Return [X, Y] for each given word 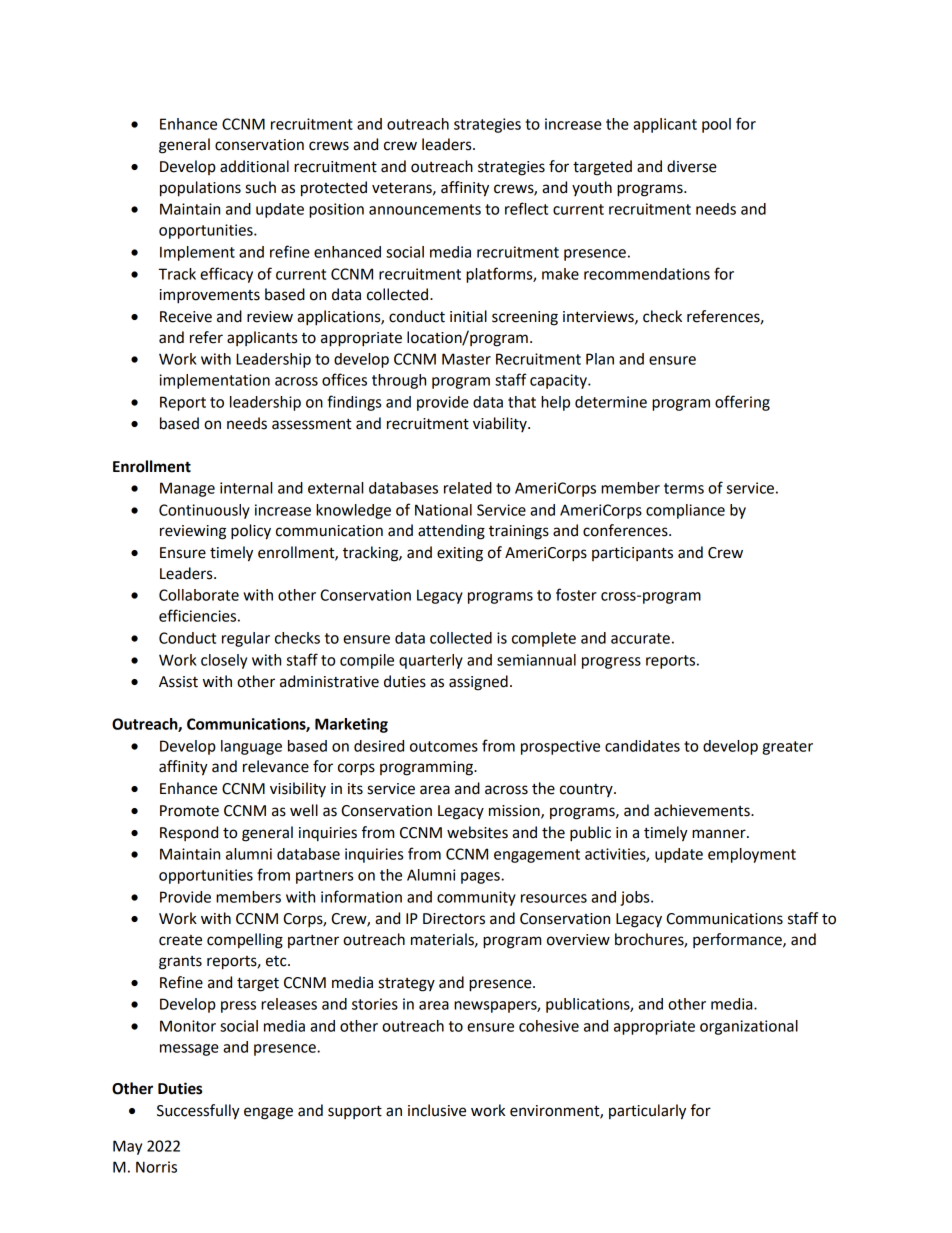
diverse [692, 166]
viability [501, 424]
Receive [186, 317]
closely [224, 661]
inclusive [437, 1110]
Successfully [198, 1112]
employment [752, 855]
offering [742, 403]
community [476, 898]
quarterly [431, 661]
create [180, 940]
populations [200, 189]
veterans [403, 188]
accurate [640, 638]
